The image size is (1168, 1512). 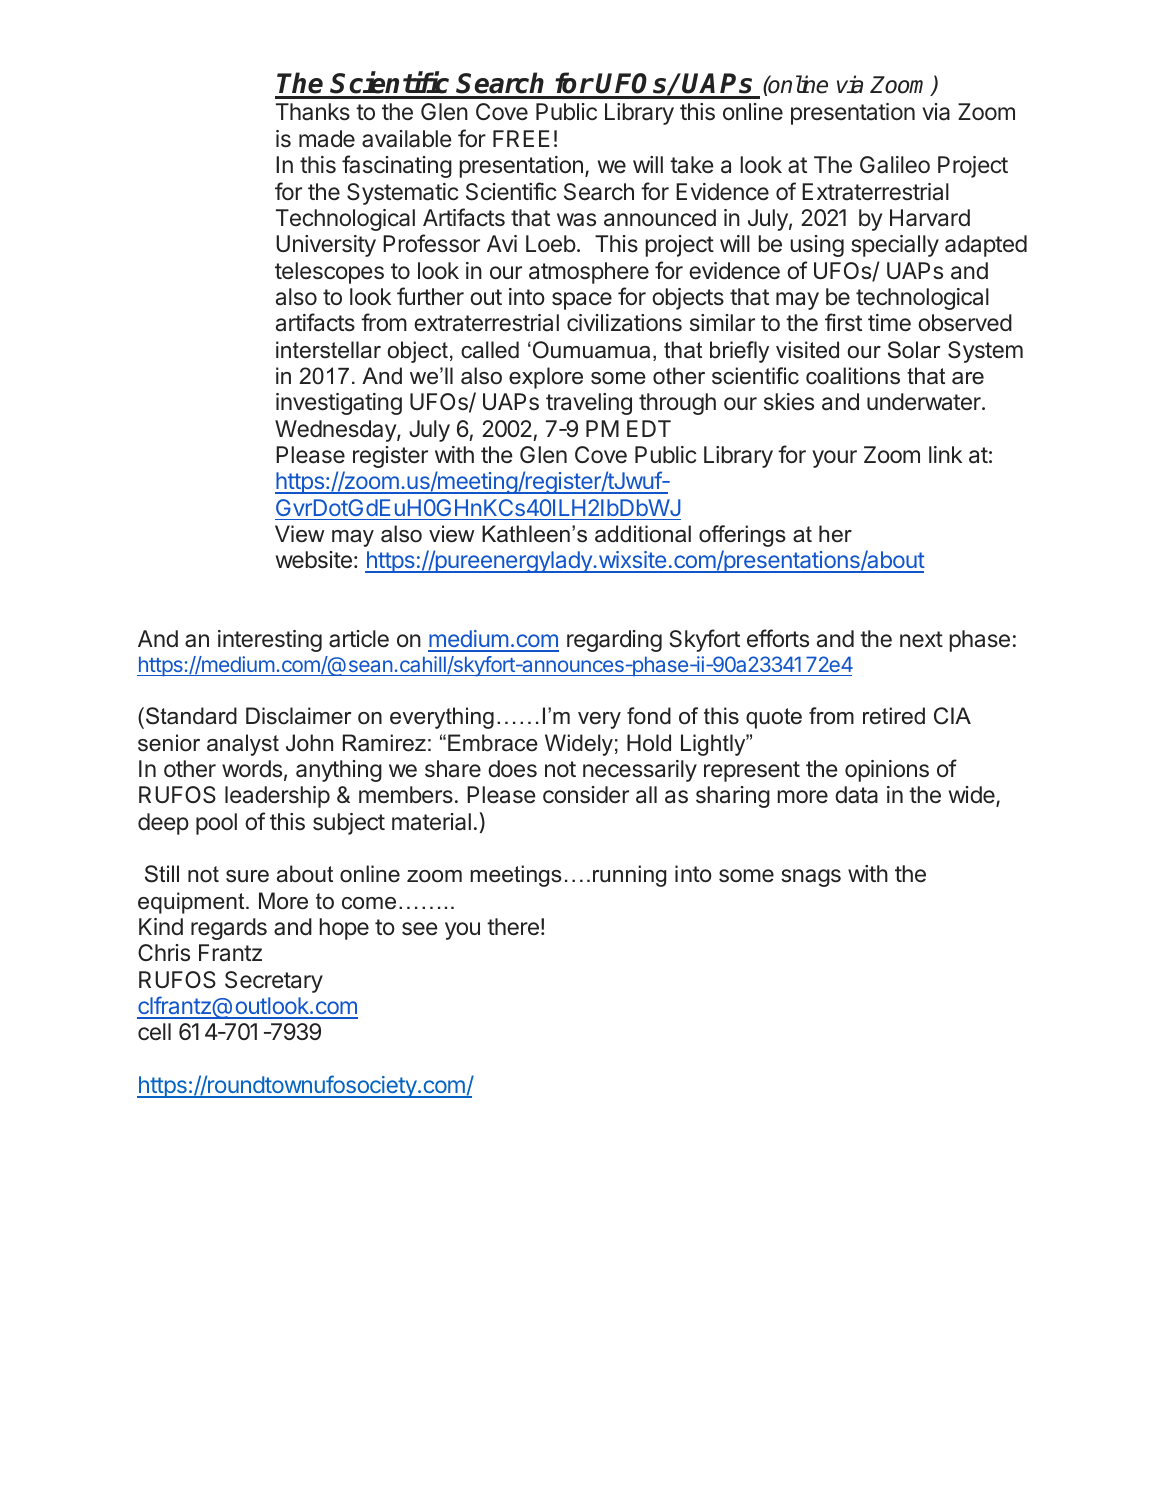 I want to click on underwater, so click(x=925, y=402).
